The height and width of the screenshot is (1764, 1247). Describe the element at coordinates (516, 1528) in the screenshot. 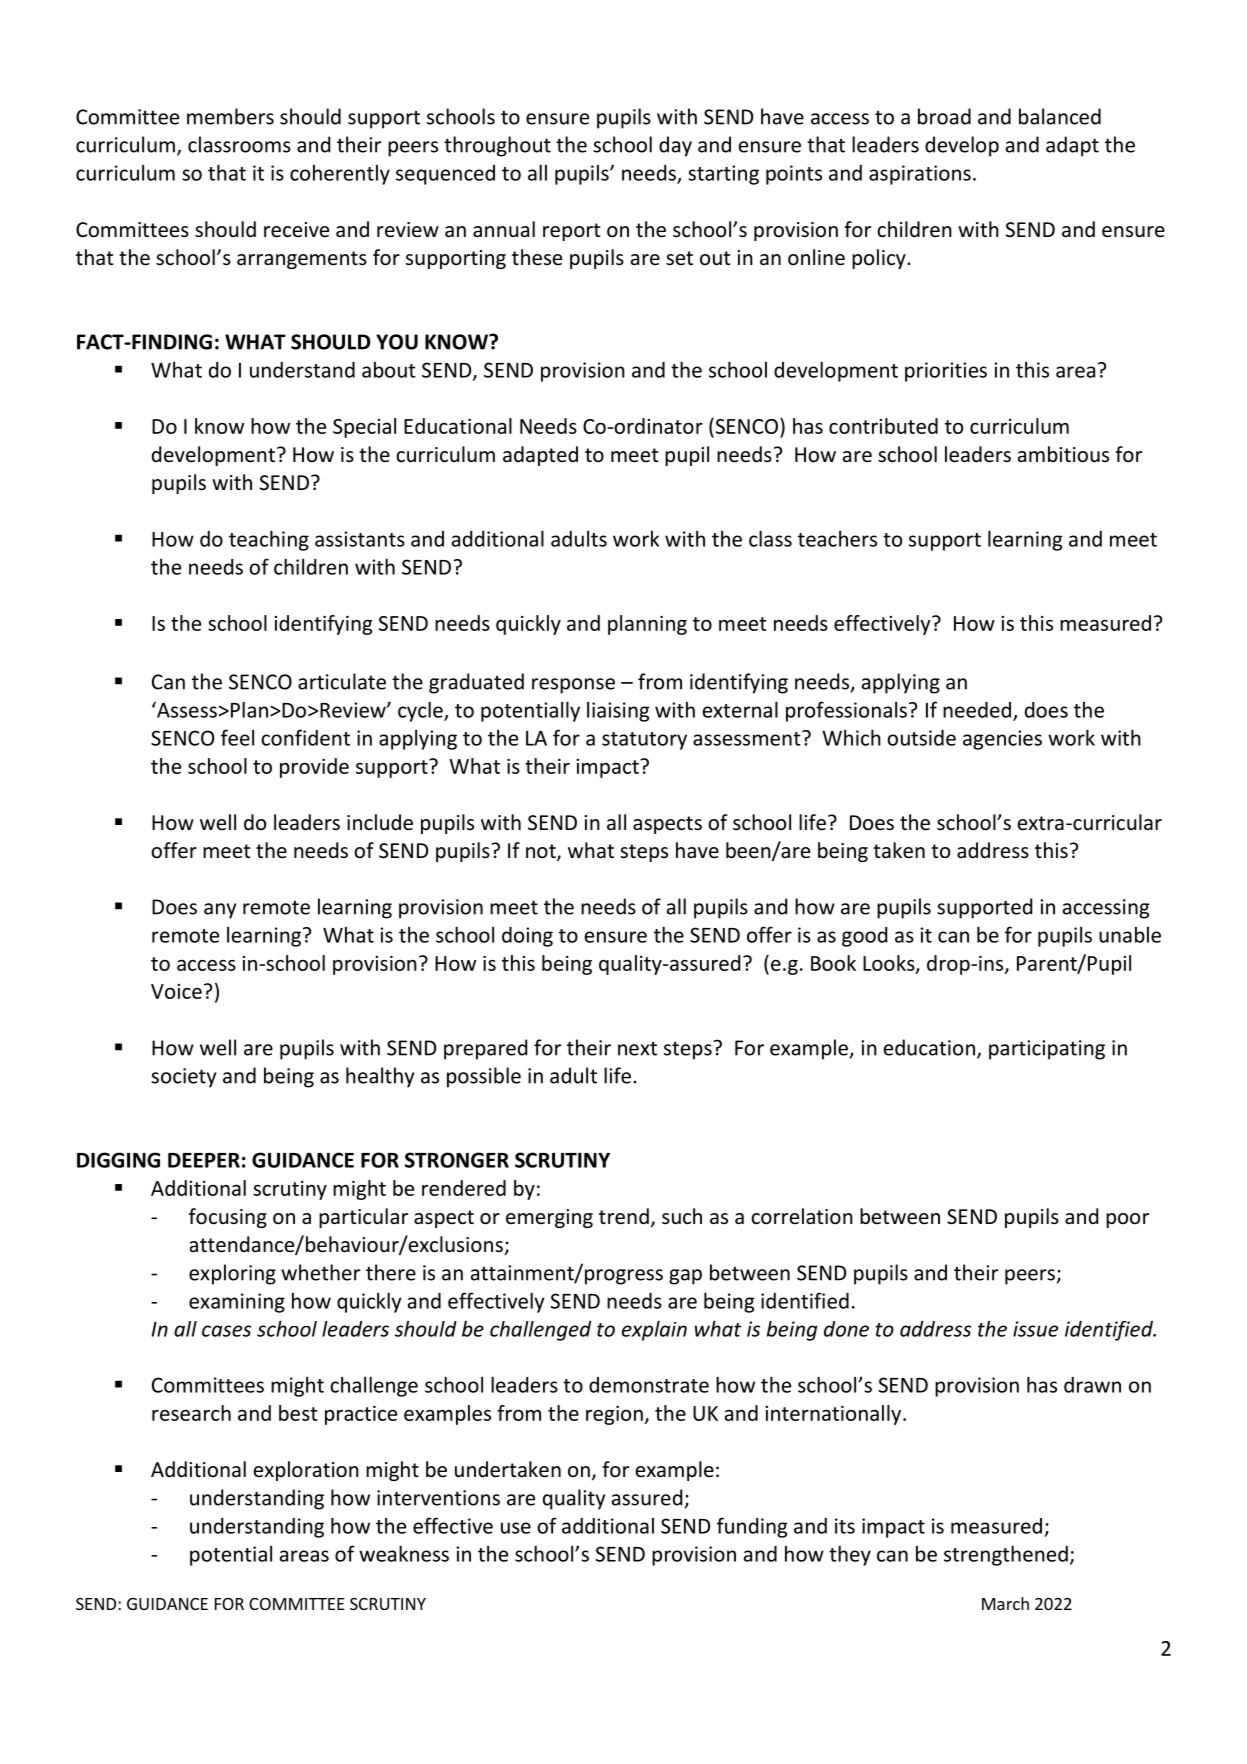

I see `use` at that location.
